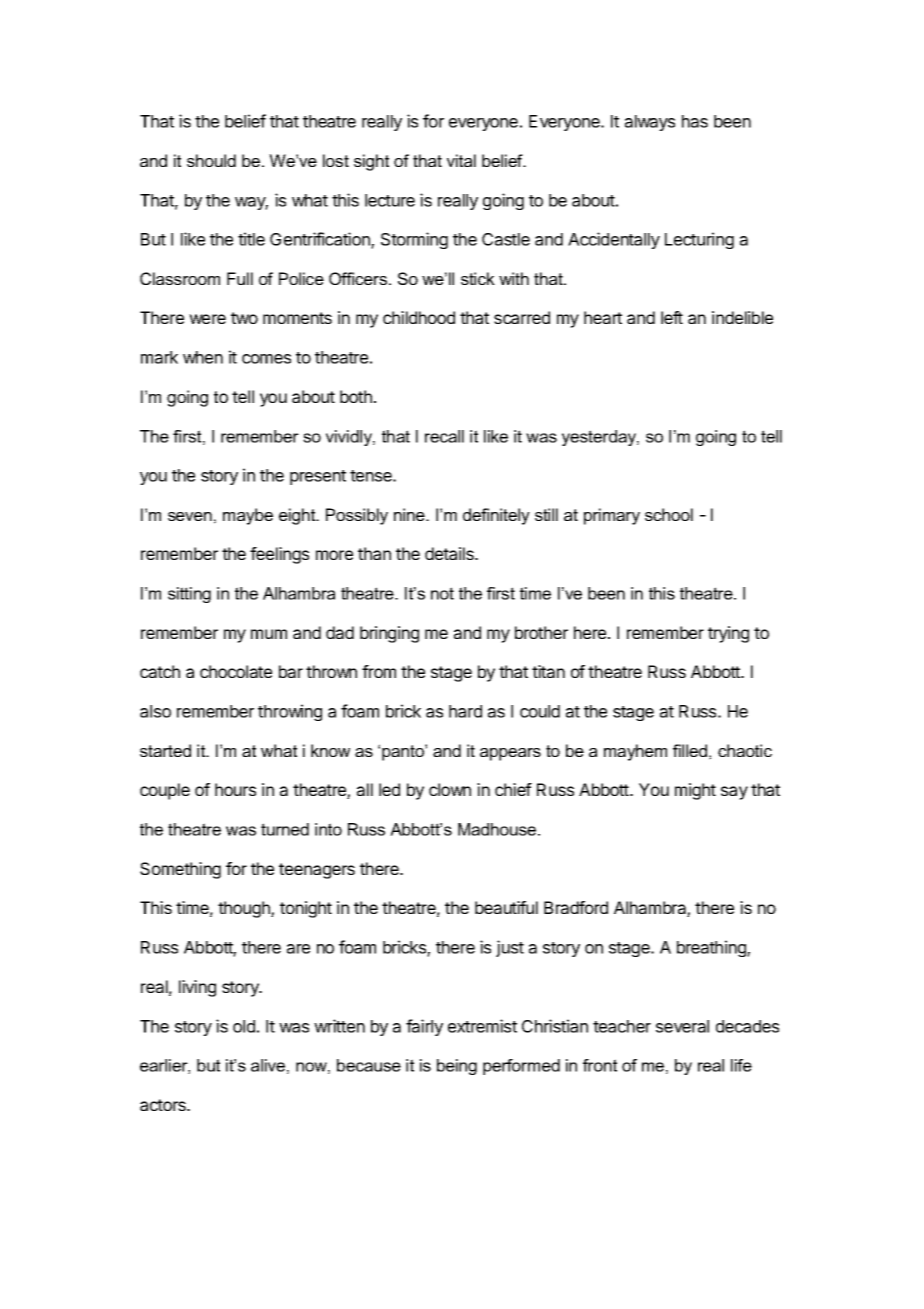 The width and height of the image is (924, 1309). What do you see at coordinates (465, 711) in the image?
I see `hard` at bounding box center [465, 711].
